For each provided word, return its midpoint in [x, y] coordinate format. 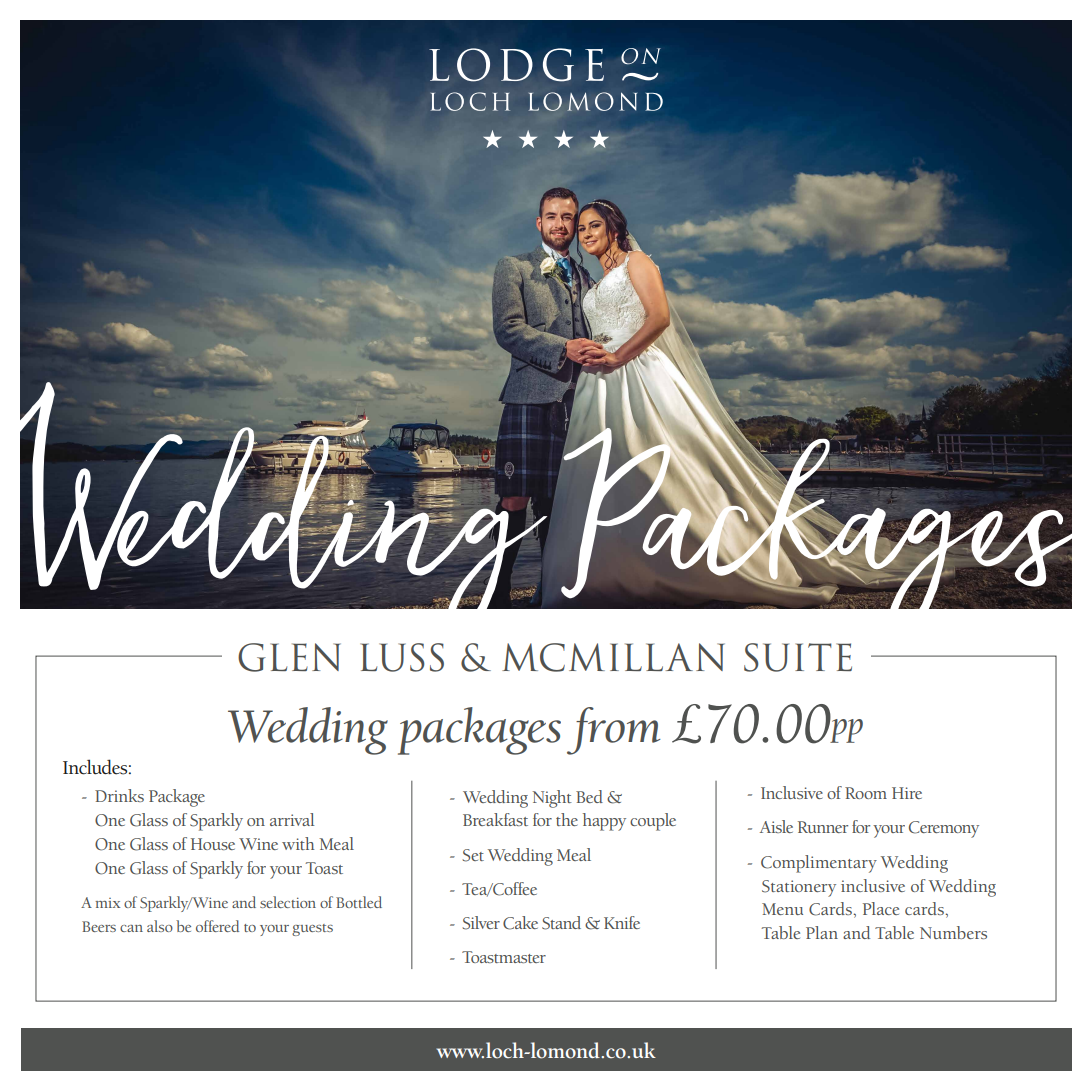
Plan [822, 932]
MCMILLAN [613, 657]
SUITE [798, 657]
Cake [520, 923]
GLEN [289, 657]
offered [217, 926]
